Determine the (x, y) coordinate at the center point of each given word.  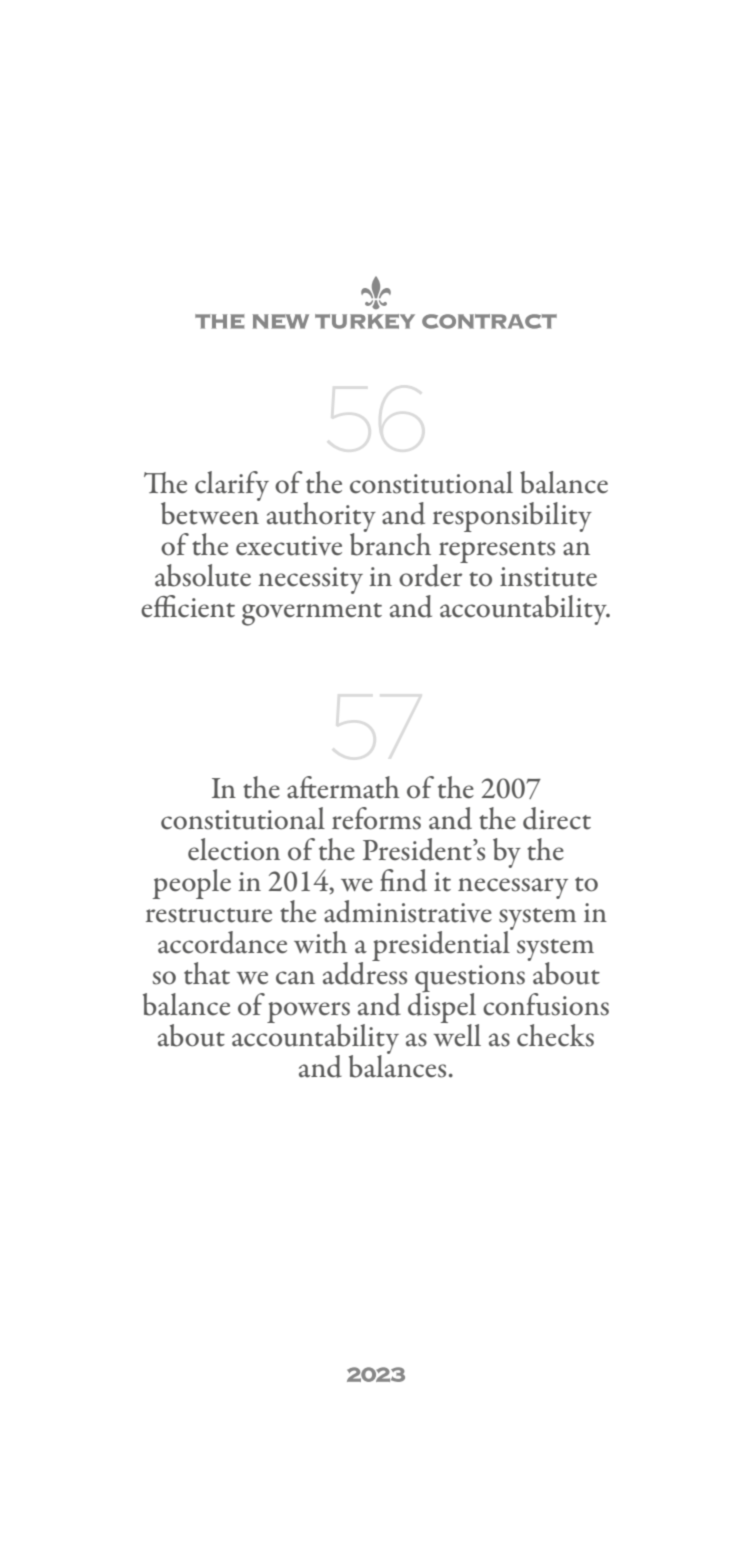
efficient (188, 606)
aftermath (343, 787)
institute (548, 577)
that (207, 973)
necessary (513, 888)
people (192, 884)
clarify (232, 486)
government (312, 614)
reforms (376, 818)
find (403, 880)
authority (321, 518)
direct (557, 818)
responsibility (512, 517)
